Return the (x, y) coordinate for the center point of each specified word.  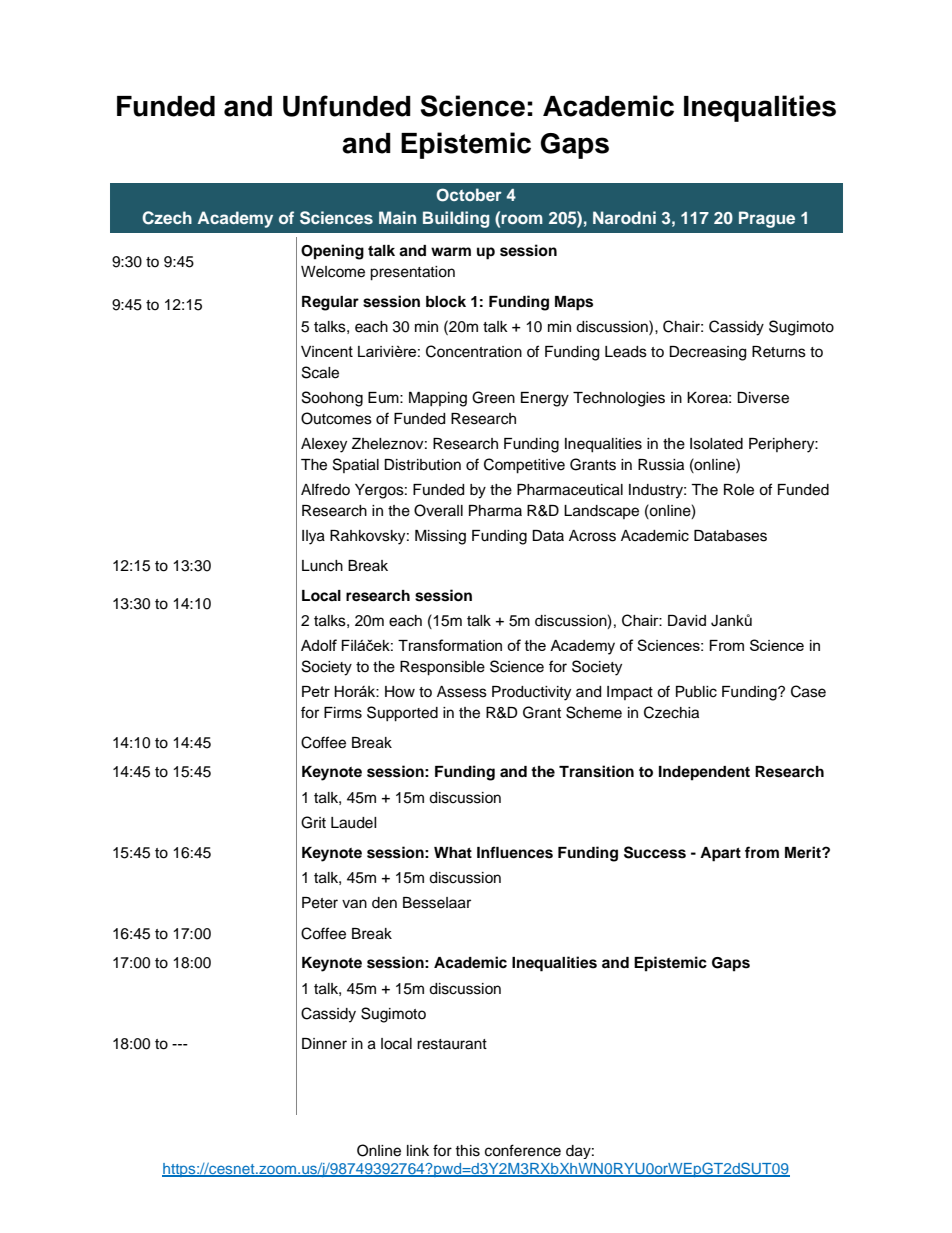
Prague (767, 219)
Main (397, 217)
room (522, 219)
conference (523, 1150)
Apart (720, 854)
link (418, 1150)
